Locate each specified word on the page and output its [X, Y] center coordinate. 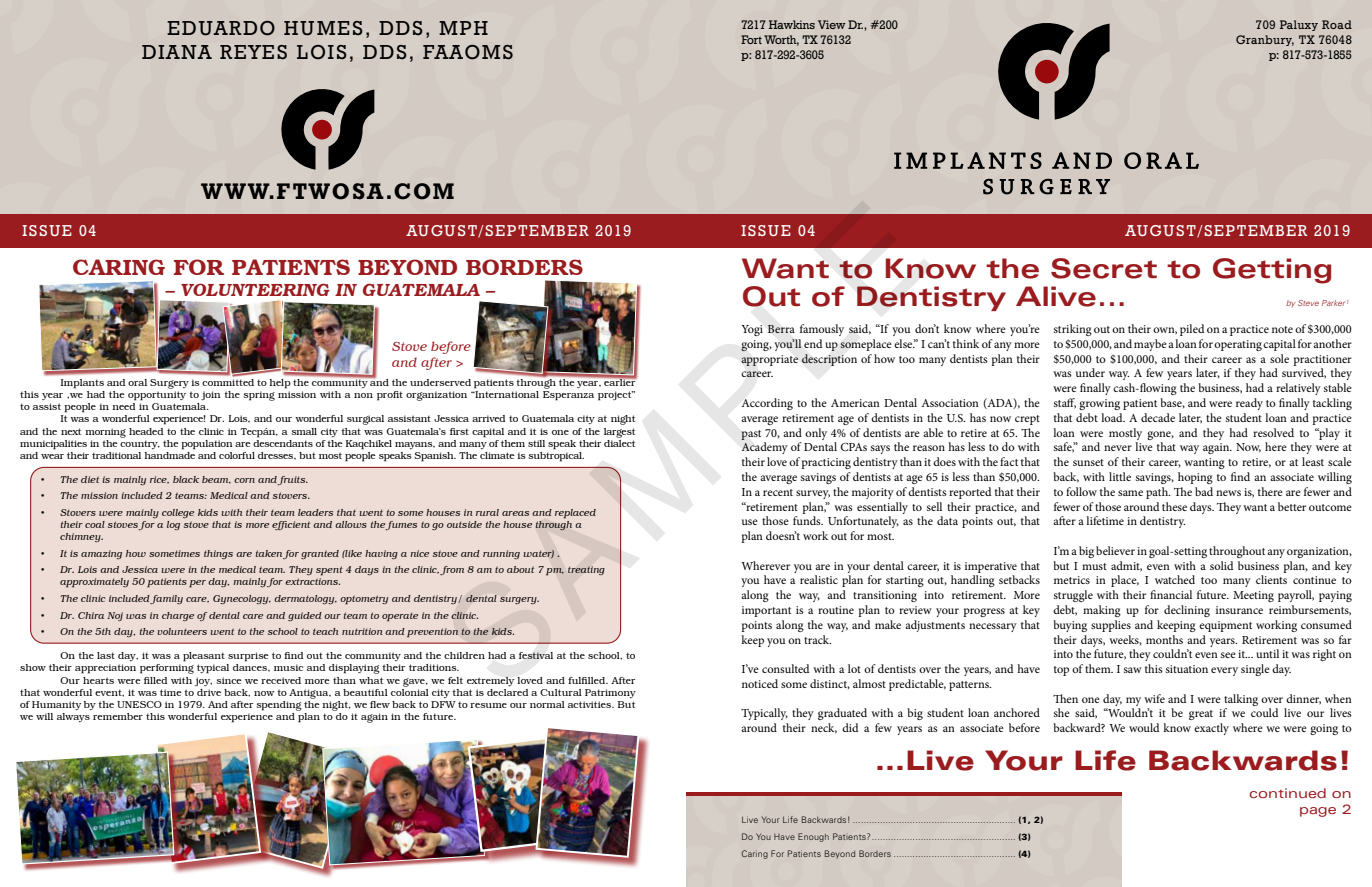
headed [146, 431]
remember [118, 716]
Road [1337, 24]
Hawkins [792, 24]
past [751, 435]
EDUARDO [221, 28]
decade [1158, 417]
